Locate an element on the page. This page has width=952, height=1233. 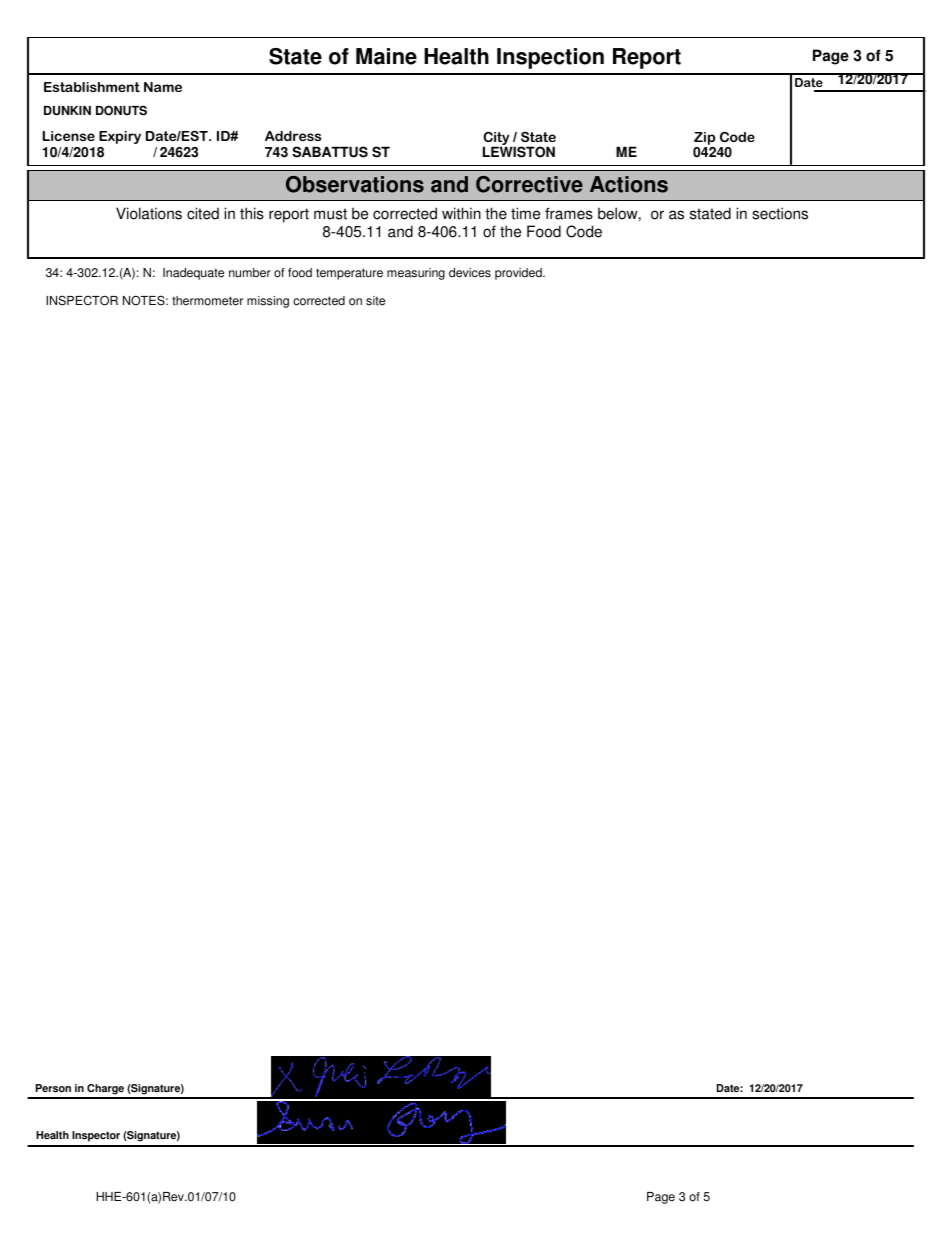
provided is located at coordinates (519, 274).
